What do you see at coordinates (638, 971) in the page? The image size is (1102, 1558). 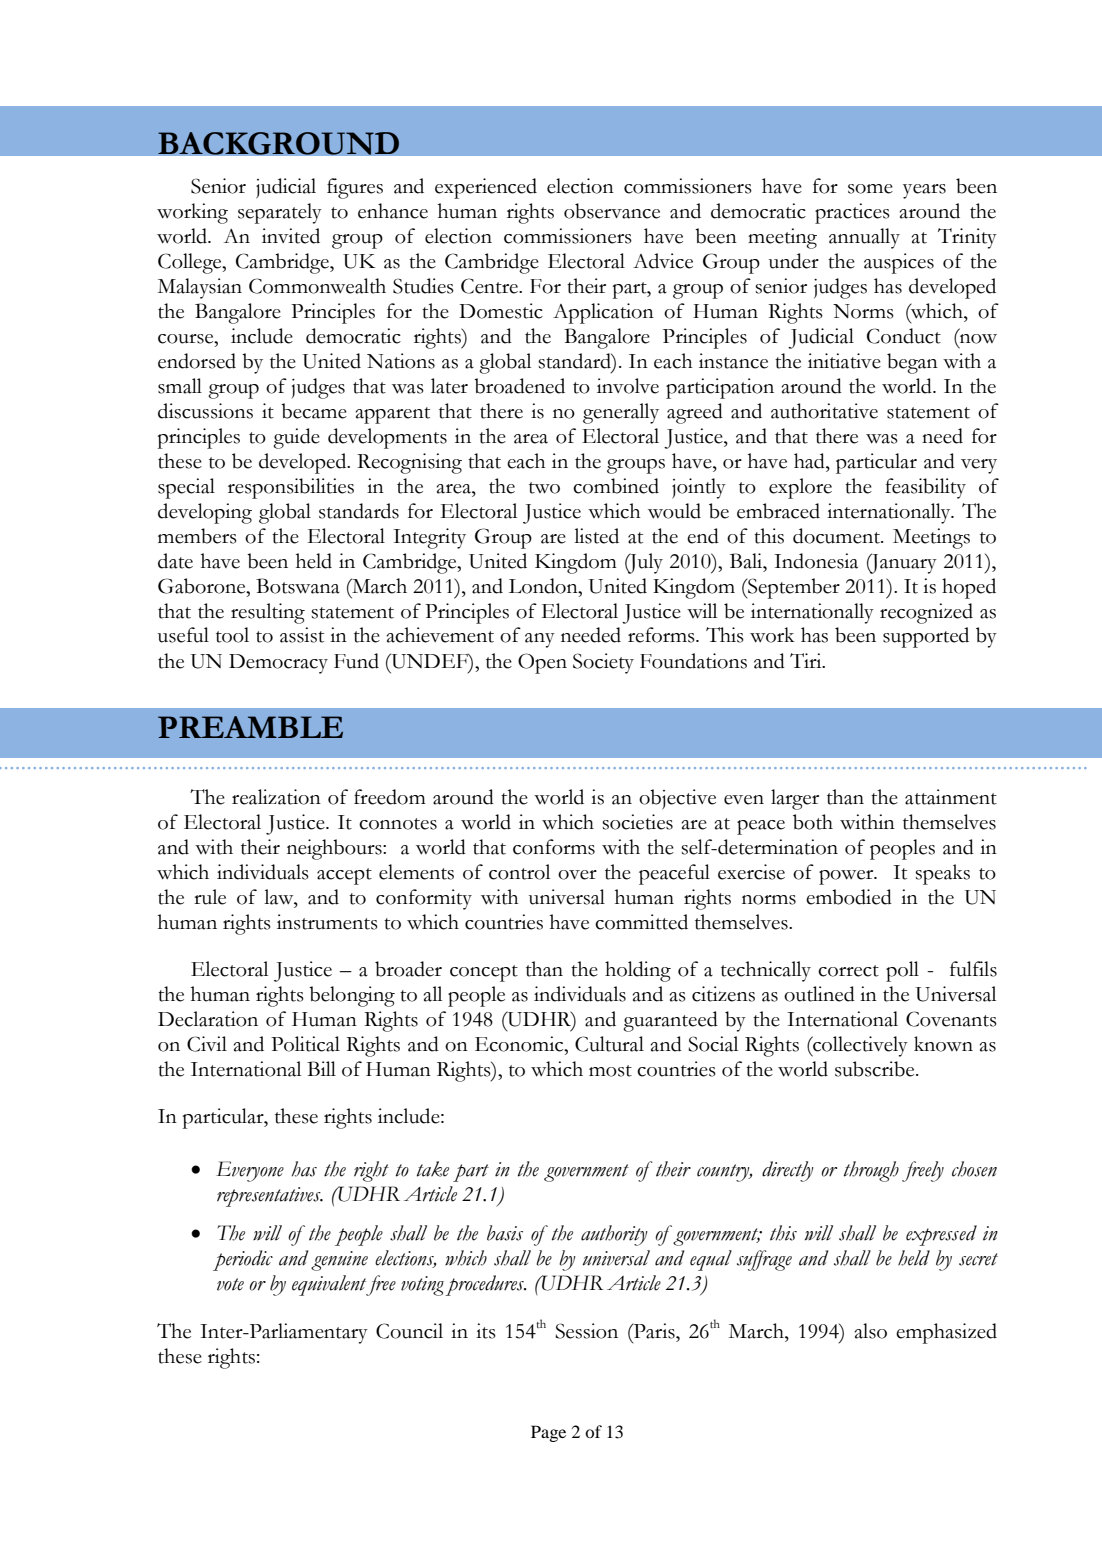 I see `holding` at bounding box center [638, 971].
